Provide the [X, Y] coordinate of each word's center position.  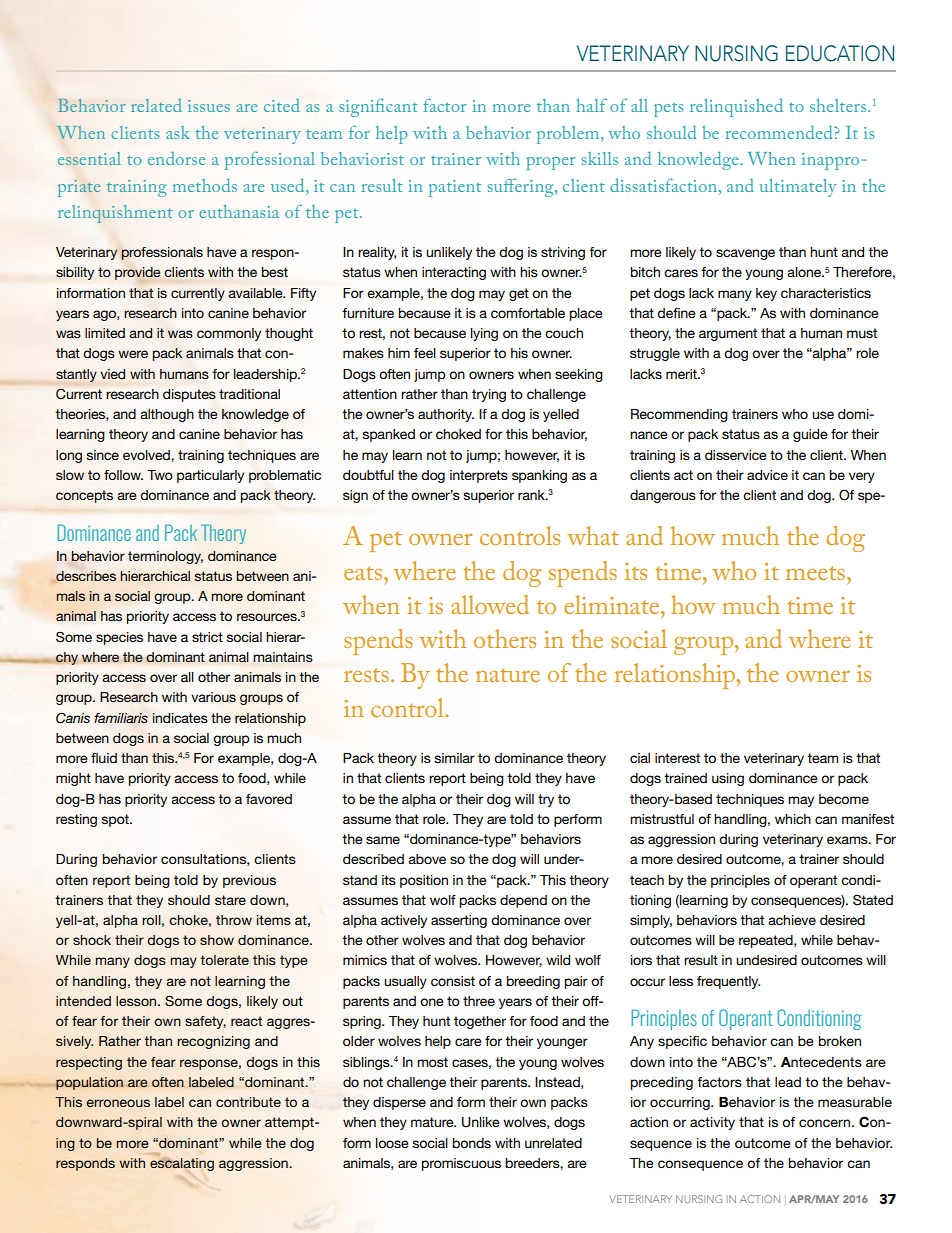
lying [484, 334]
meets [815, 573]
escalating [182, 1164]
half [591, 105]
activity [712, 1123]
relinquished [736, 108]
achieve [792, 920]
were [133, 354]
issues [209, 106]
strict [207, 637]
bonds [472, 1143]
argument [728, 334]
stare [230, 900]
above [427, 859]
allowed [490, 604]
